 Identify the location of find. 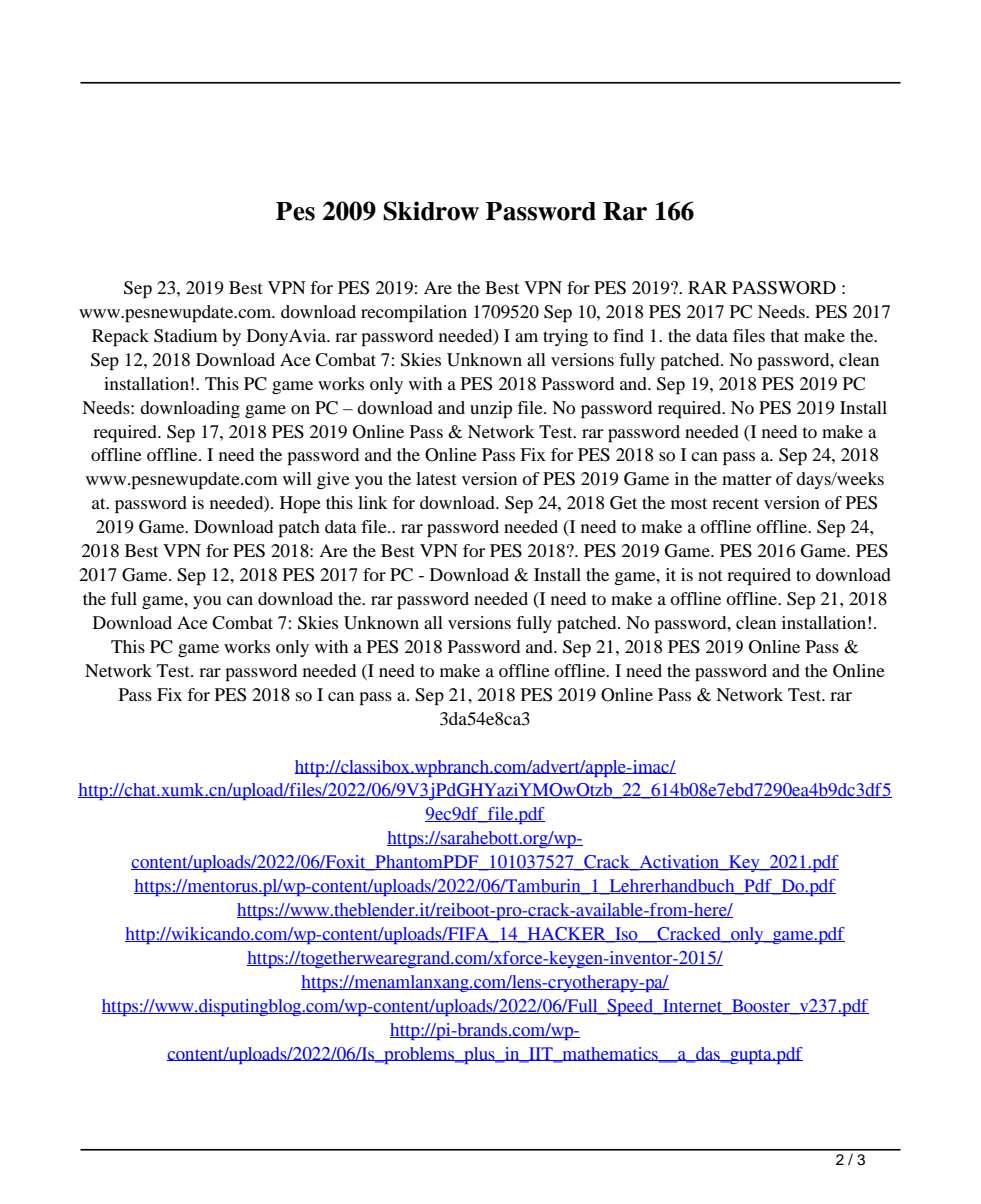
(628, 335).
